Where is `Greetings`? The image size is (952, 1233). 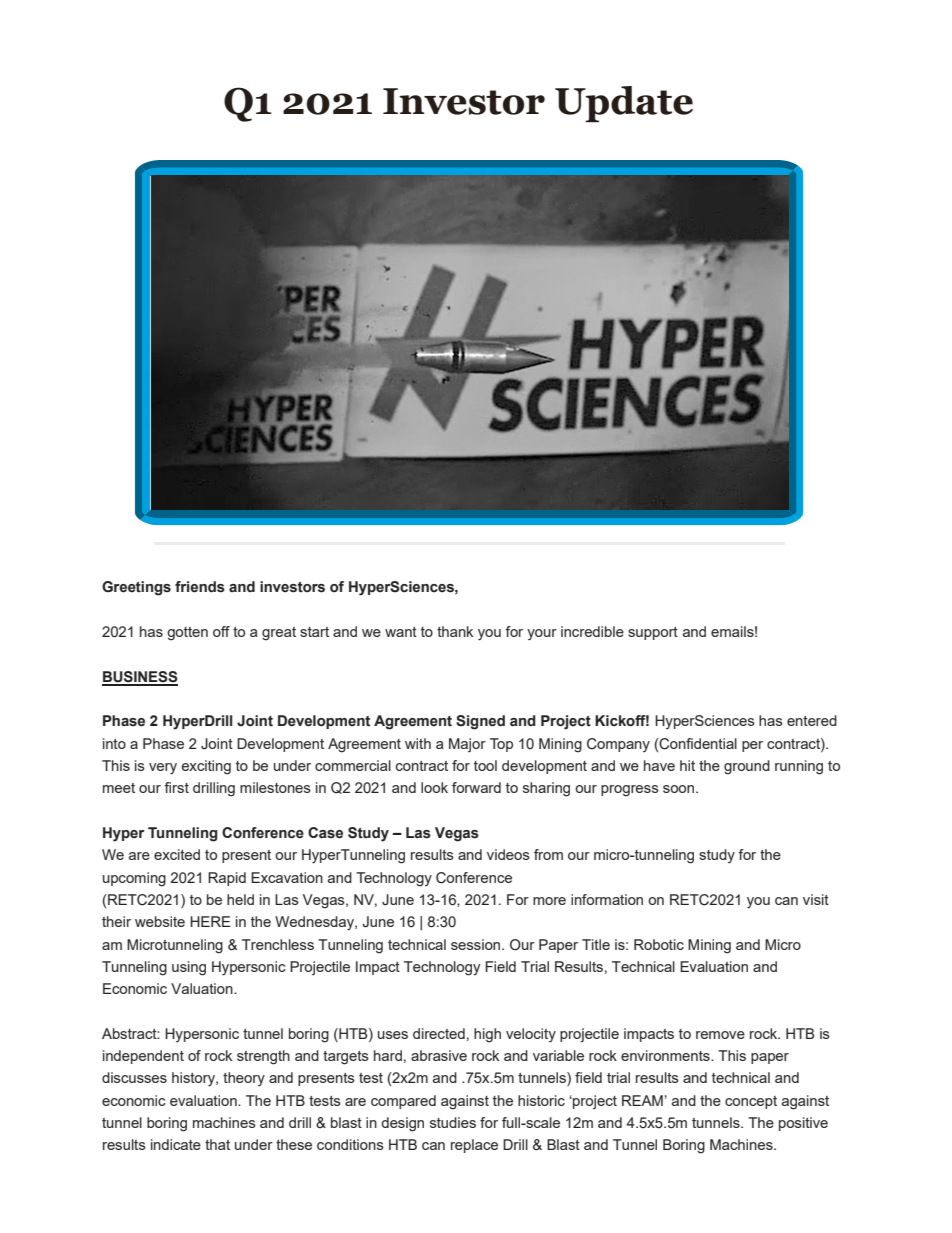
Greetings is located at coordinates (136, 588).
